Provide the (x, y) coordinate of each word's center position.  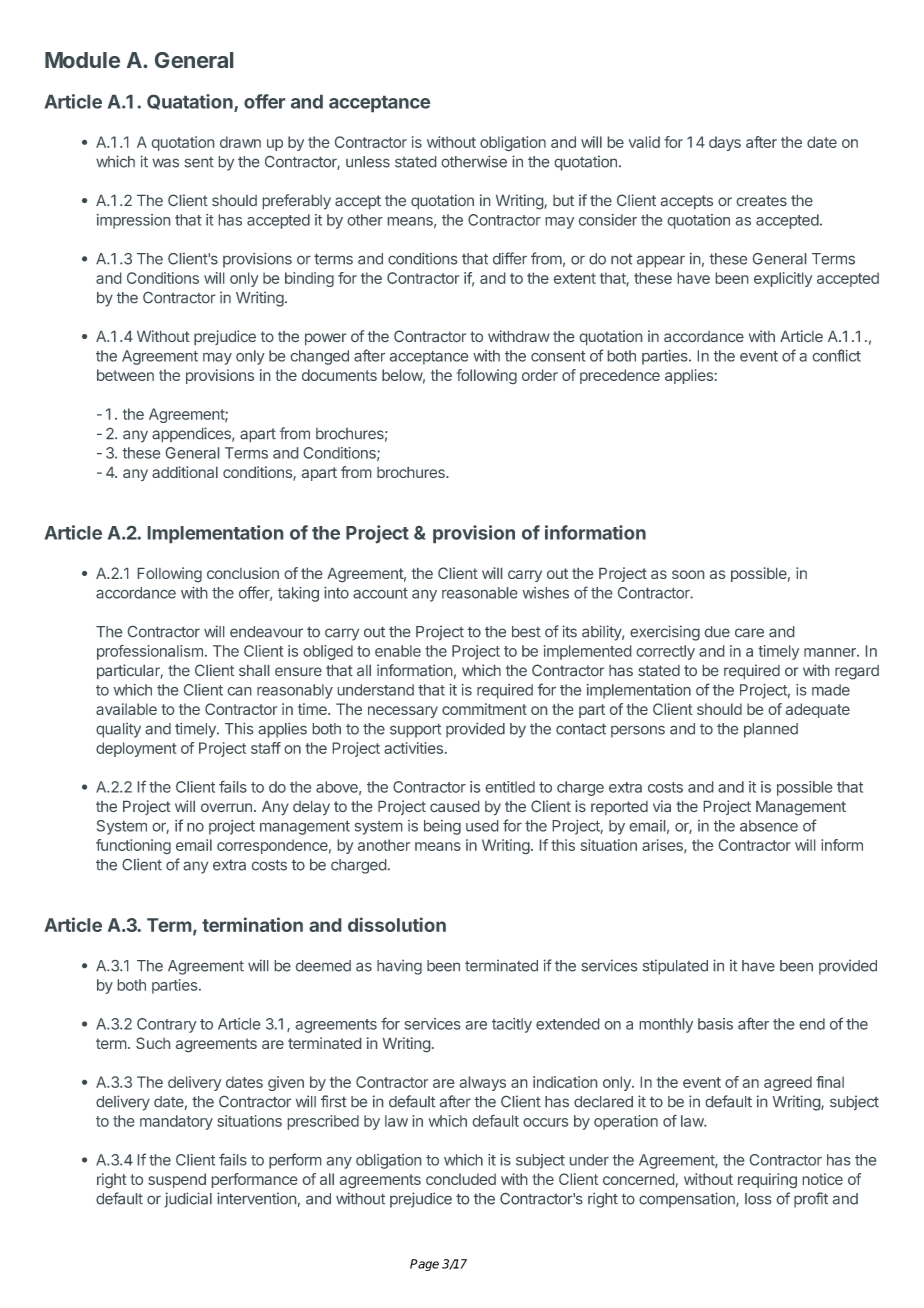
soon (688, 574)
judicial (188, 1200)
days (725, 143)
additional (185, 472)
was (165, 163)
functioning (133, 846)
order (540, 375)
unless (368, 162)
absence (769, 826)
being (442, 827)
